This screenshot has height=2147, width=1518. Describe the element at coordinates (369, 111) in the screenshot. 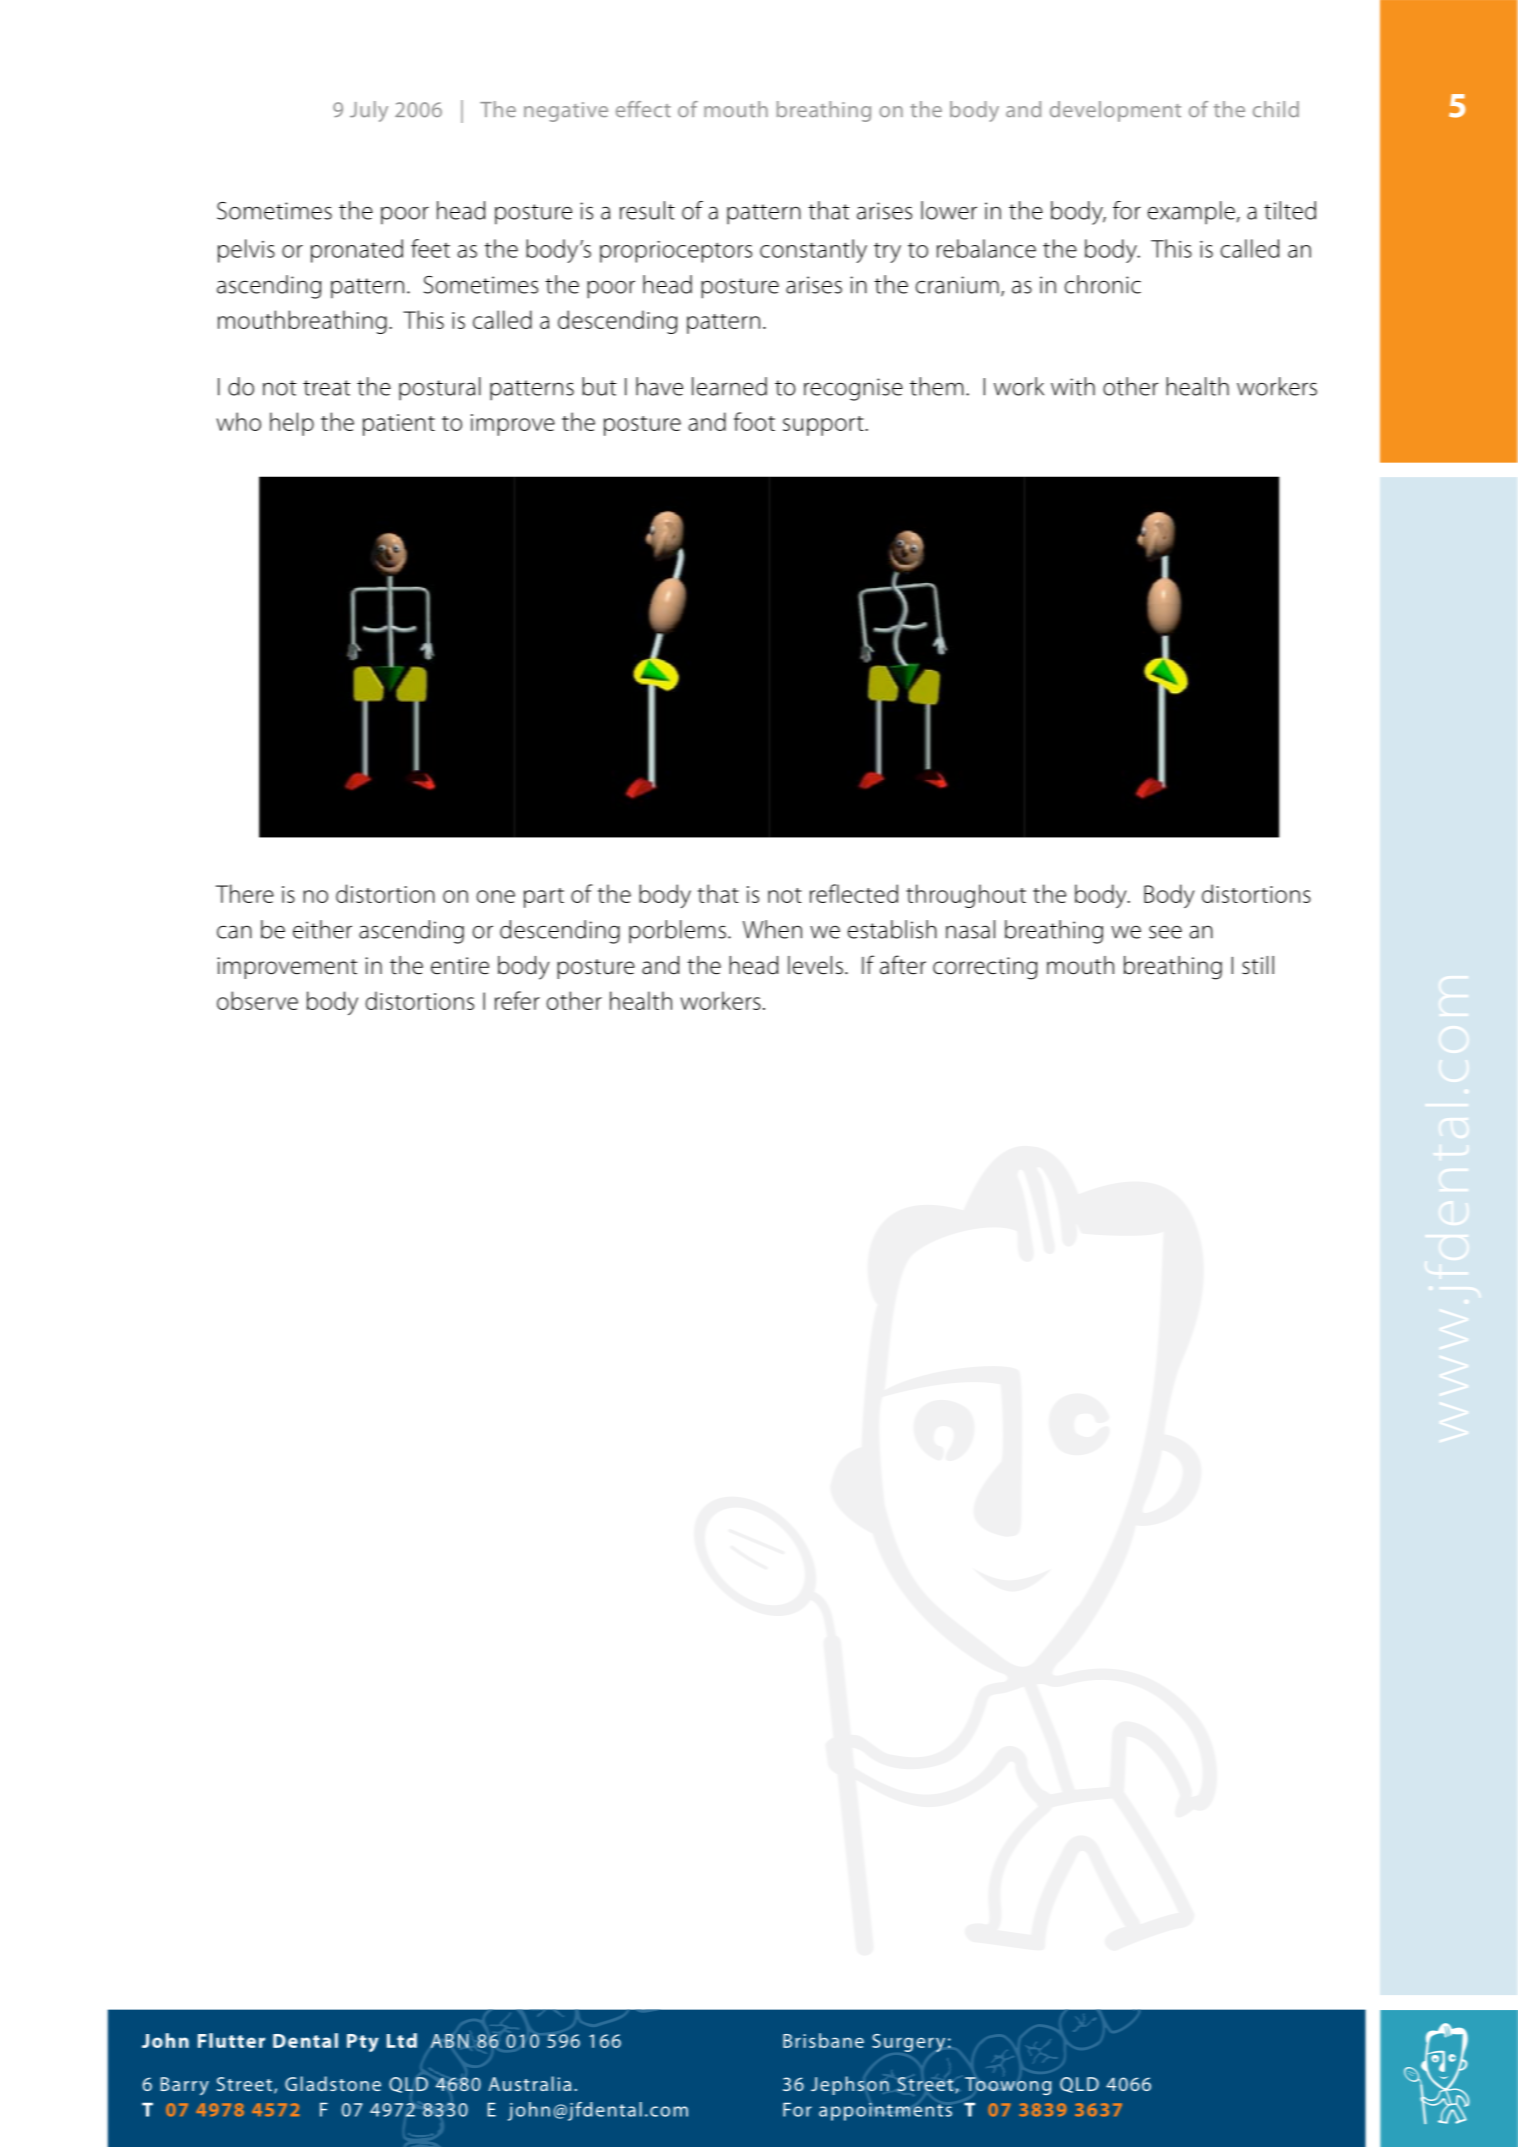

I see `July` at that location.
